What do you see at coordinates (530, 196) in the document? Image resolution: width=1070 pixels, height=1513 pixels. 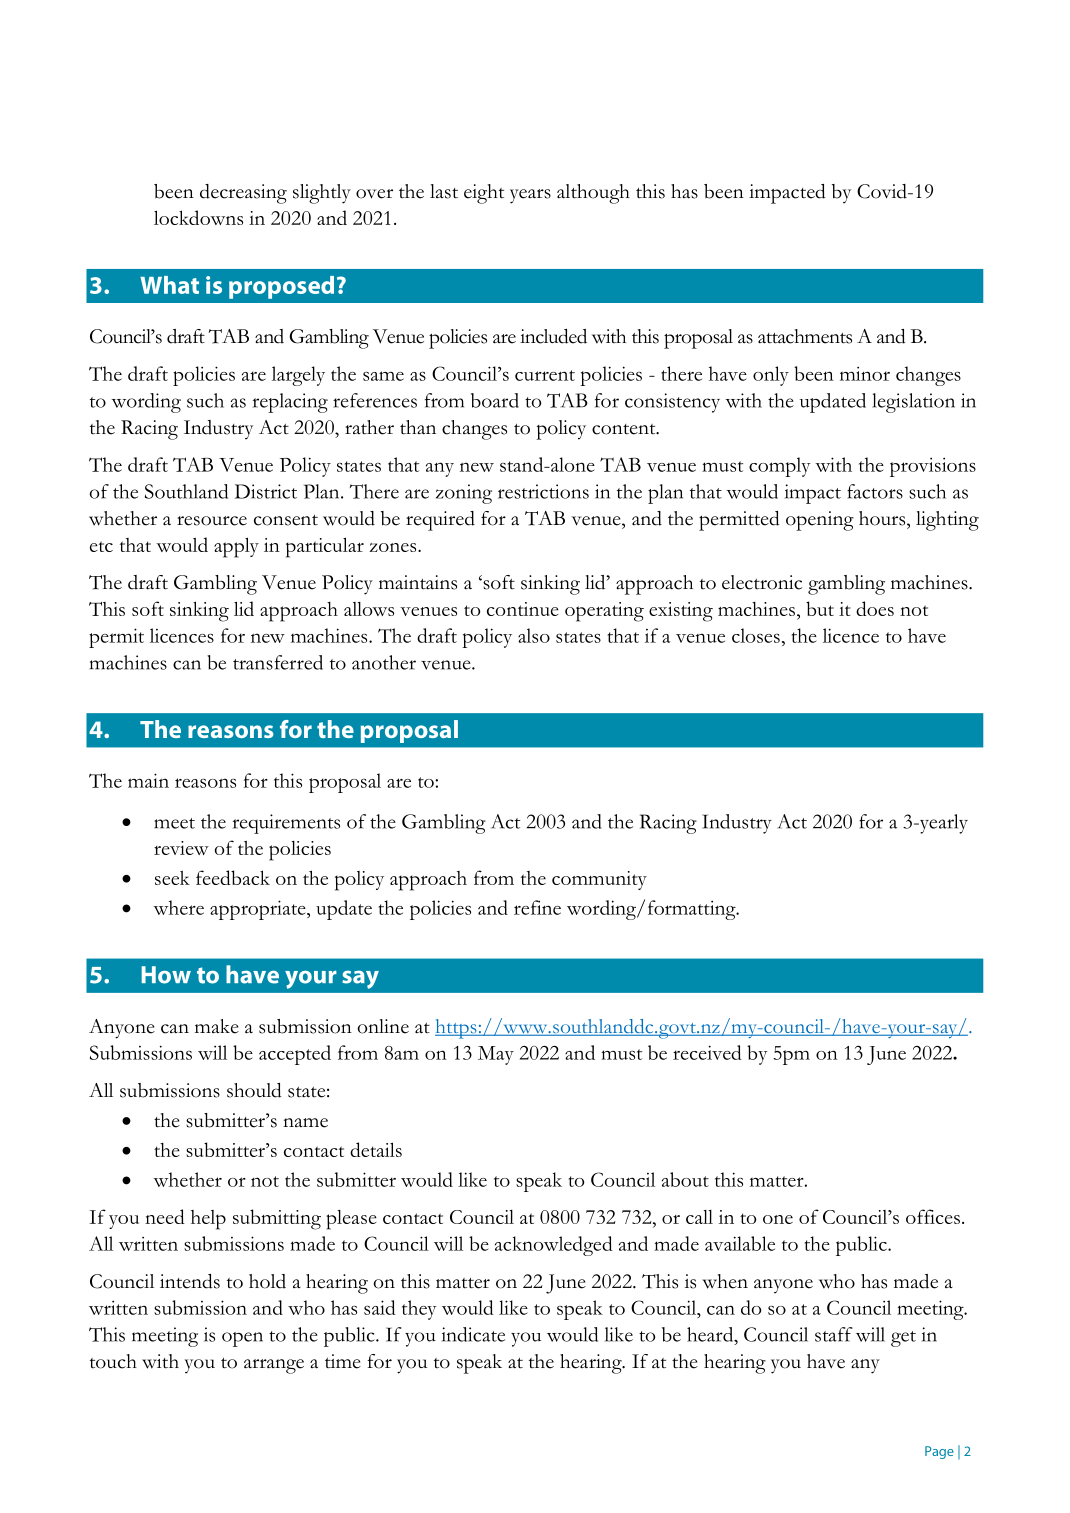 I see `years` at bounding box center [530, 196].
